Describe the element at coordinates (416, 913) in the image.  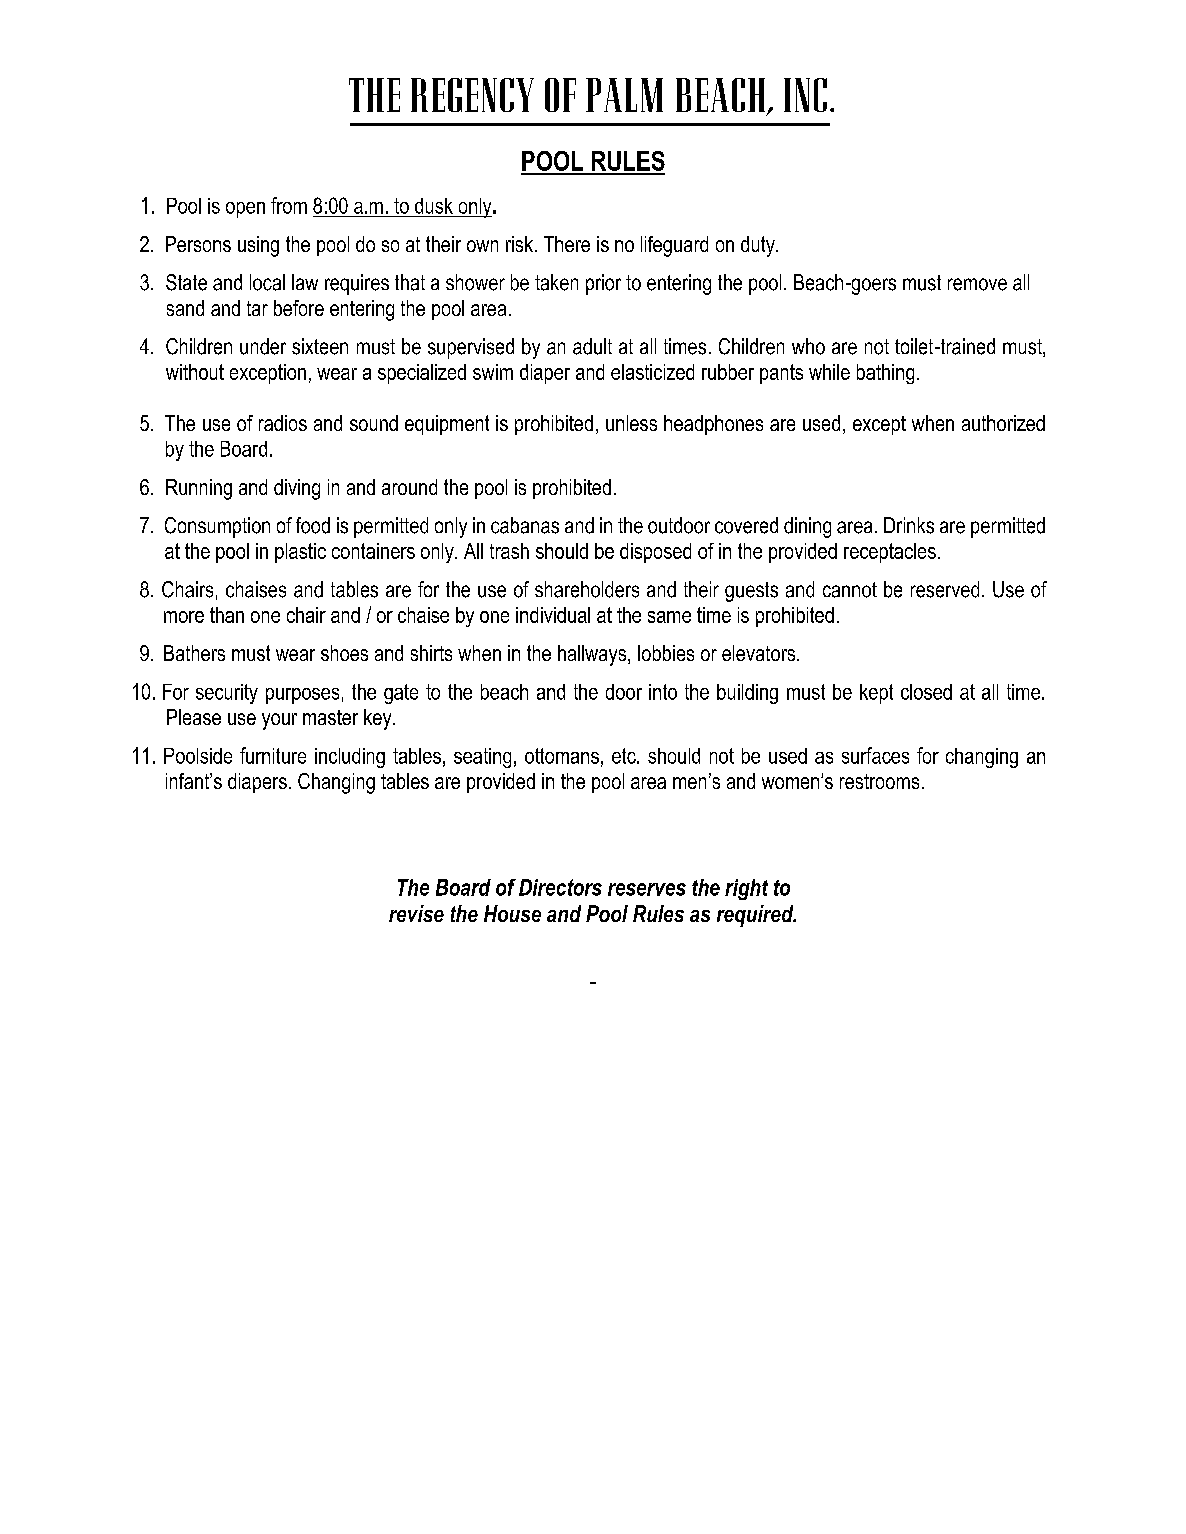
I see `revise` at that location.
